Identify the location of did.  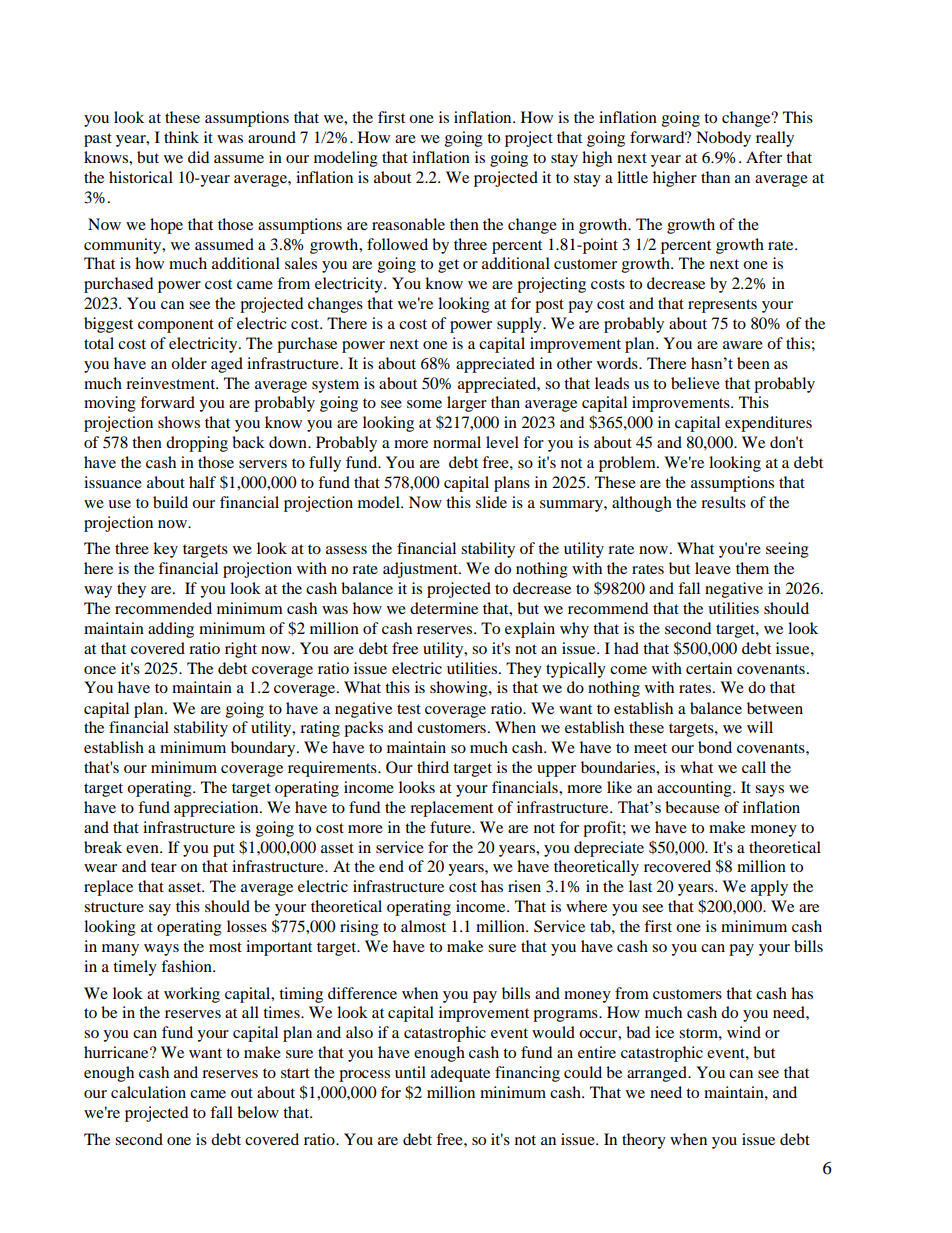
(198, 157).
